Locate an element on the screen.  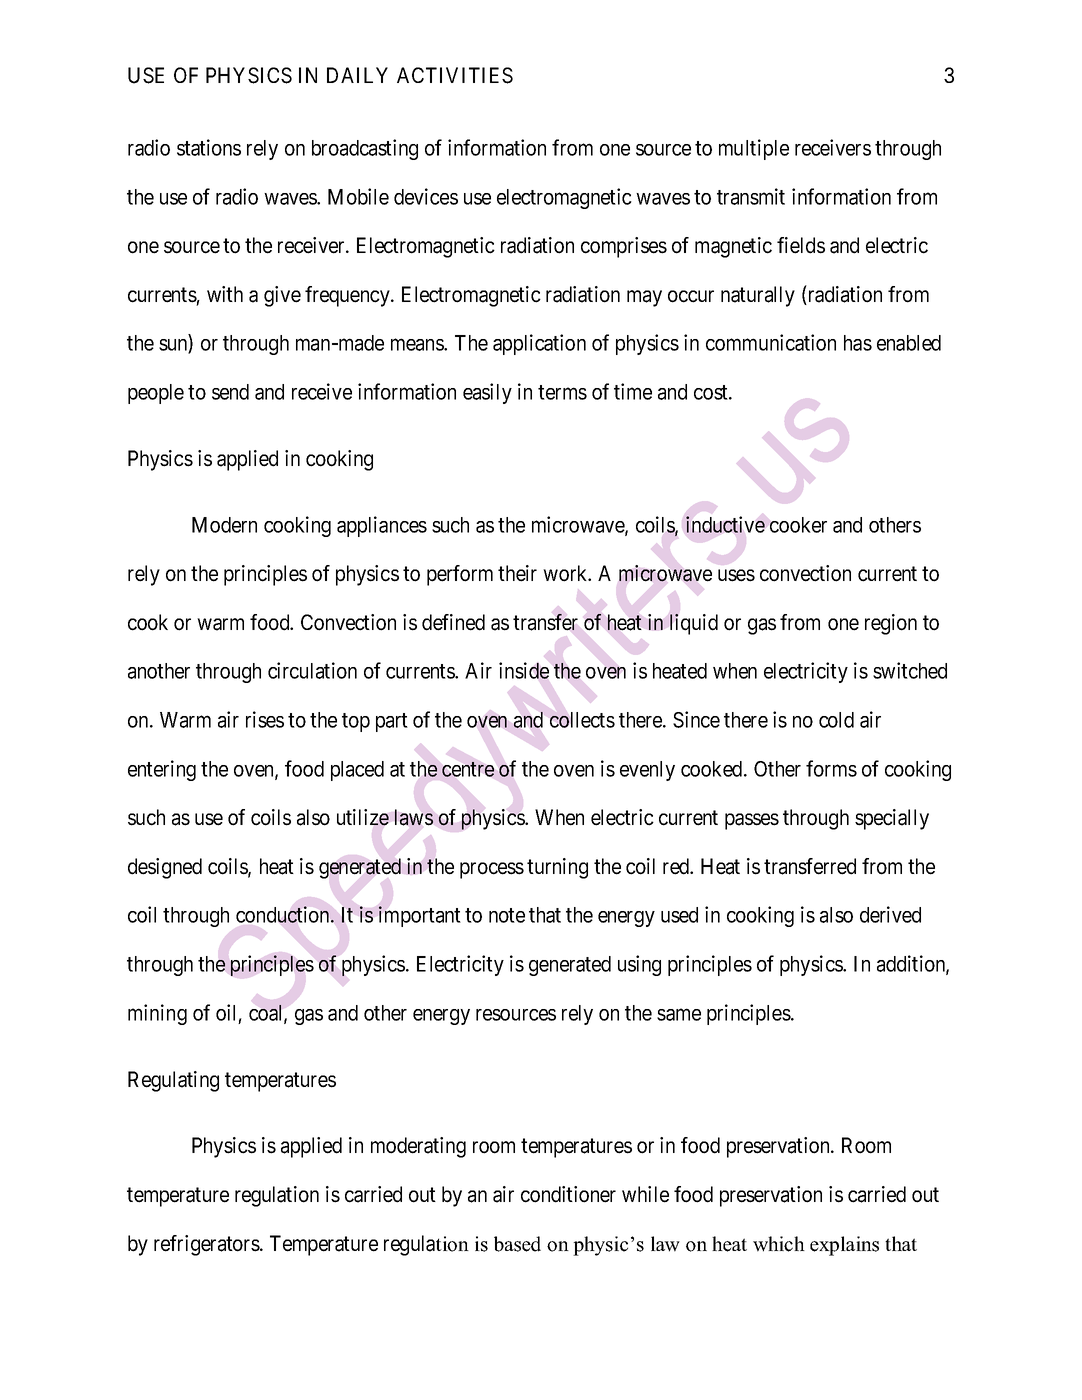
terms is located at coordinates (562, 392).
